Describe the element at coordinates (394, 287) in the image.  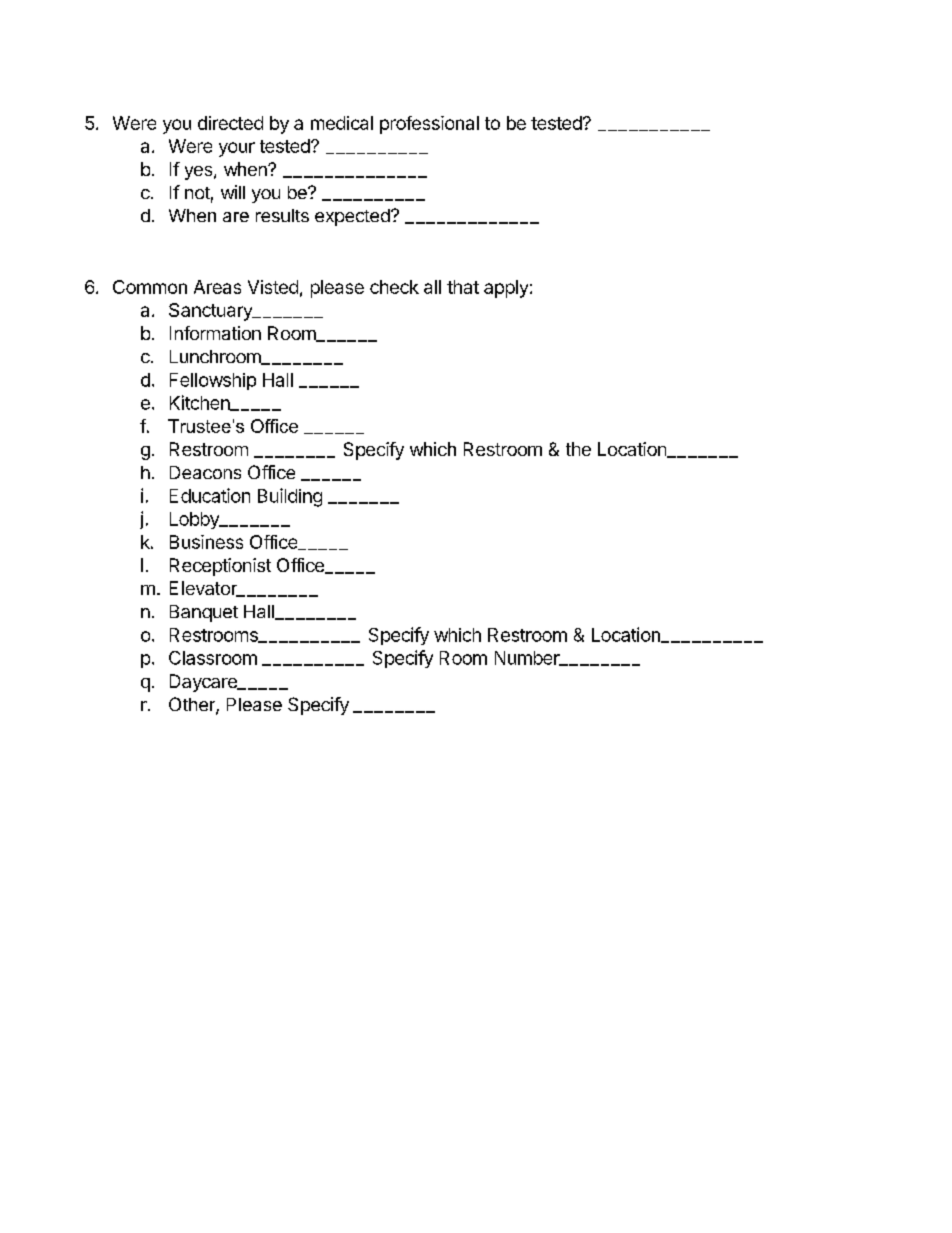
I see `check` at that location.
